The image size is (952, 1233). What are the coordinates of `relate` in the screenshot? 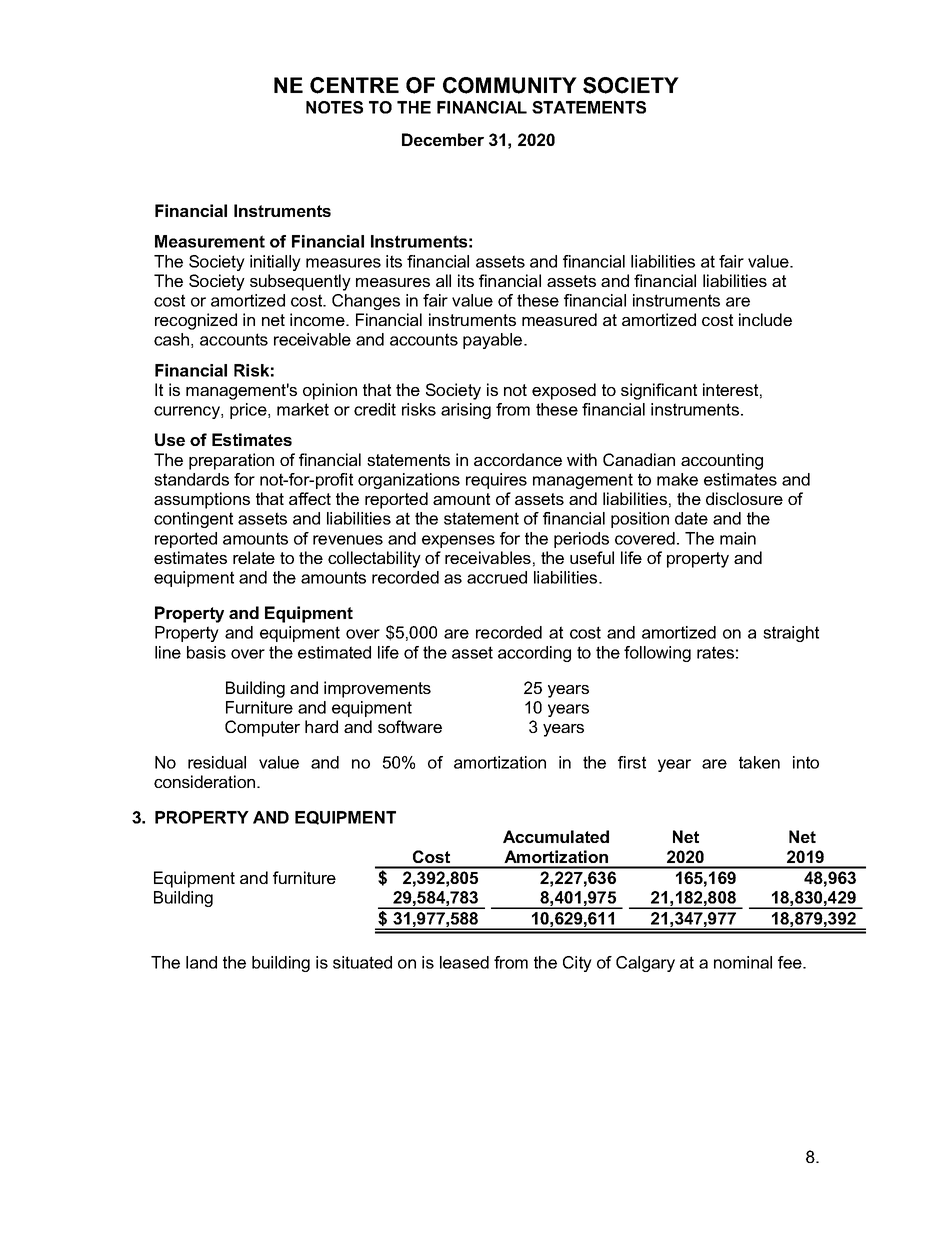 It's located at (254, 557).
